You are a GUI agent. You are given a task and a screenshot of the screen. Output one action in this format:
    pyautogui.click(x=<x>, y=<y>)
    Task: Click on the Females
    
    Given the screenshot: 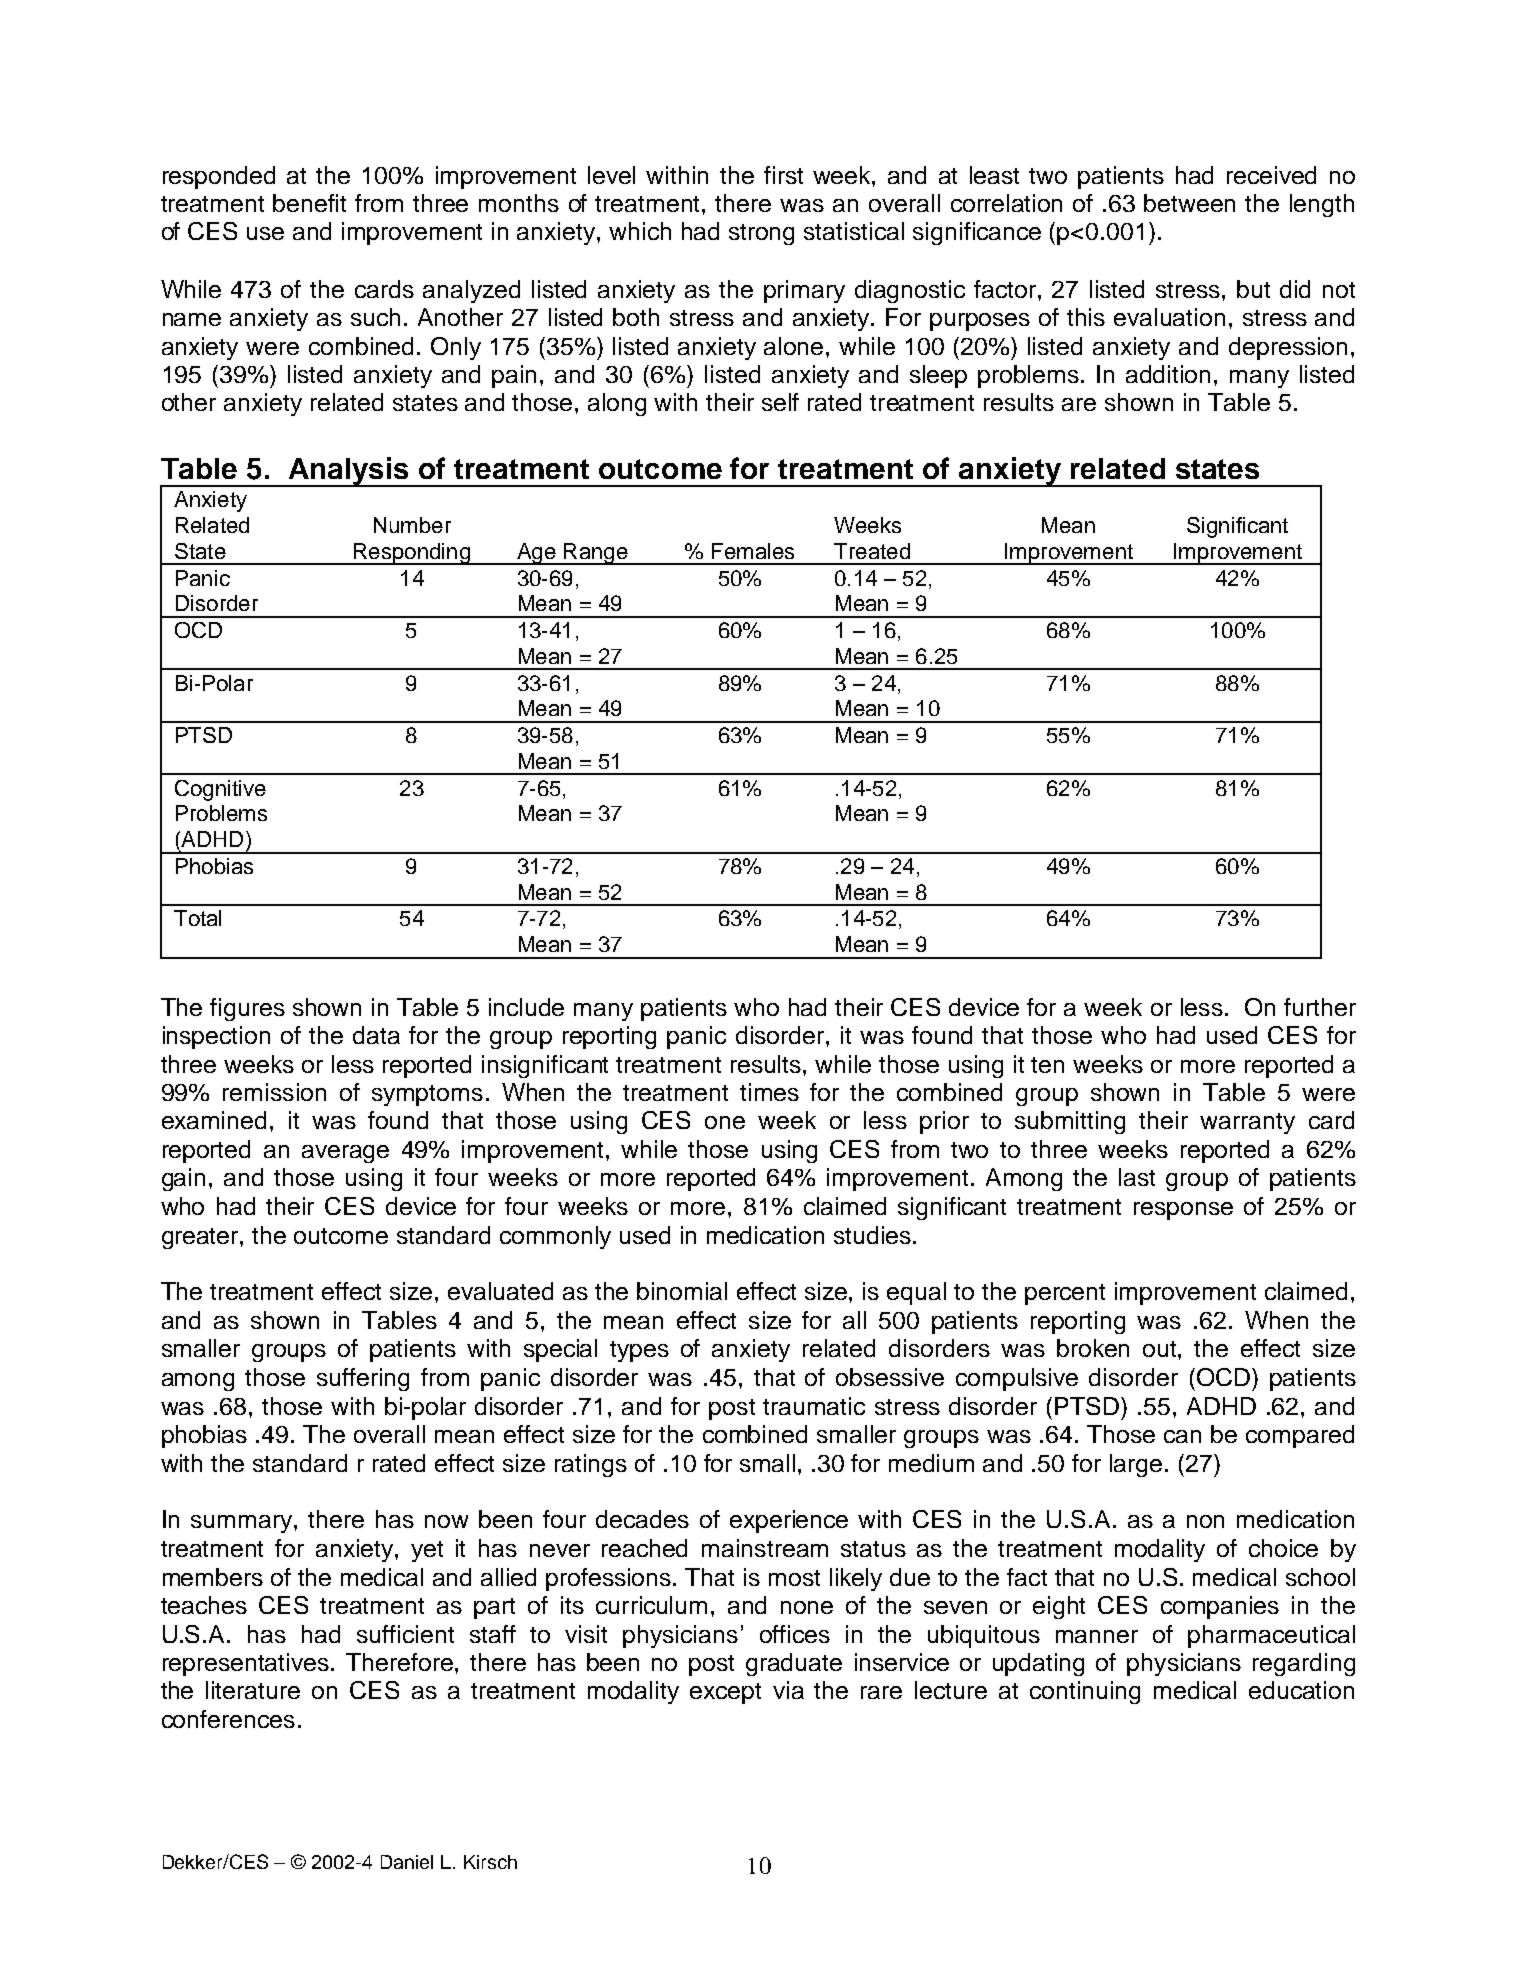 What is the action you would take?
    pyautogui.click(x=753, y=551)
